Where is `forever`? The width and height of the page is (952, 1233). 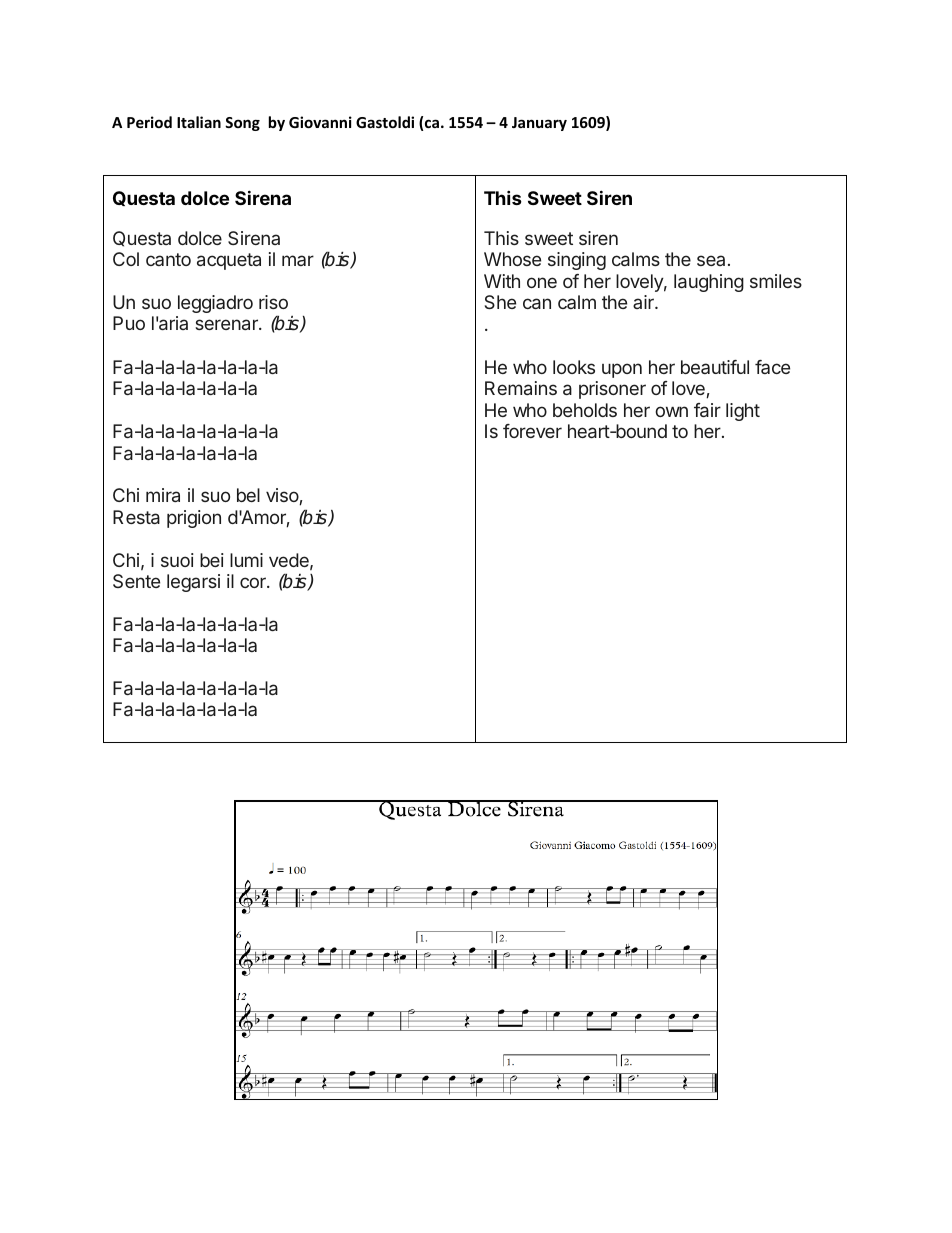
forever is located at coordinates (532, 431).
